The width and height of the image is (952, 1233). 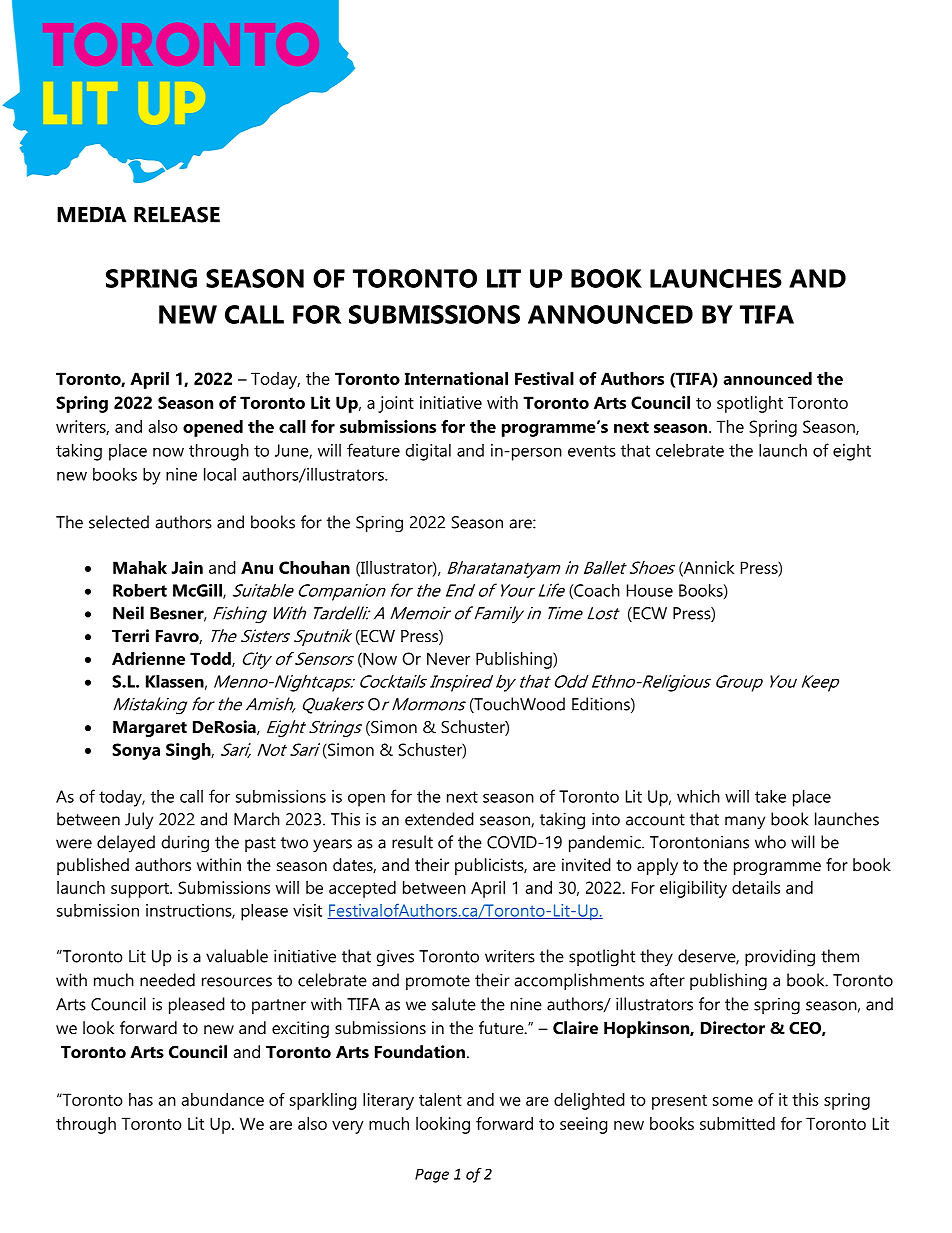 What do you see at coordinates (456, 378) in the image?
I see `International` at bounding box center [456, 378].
